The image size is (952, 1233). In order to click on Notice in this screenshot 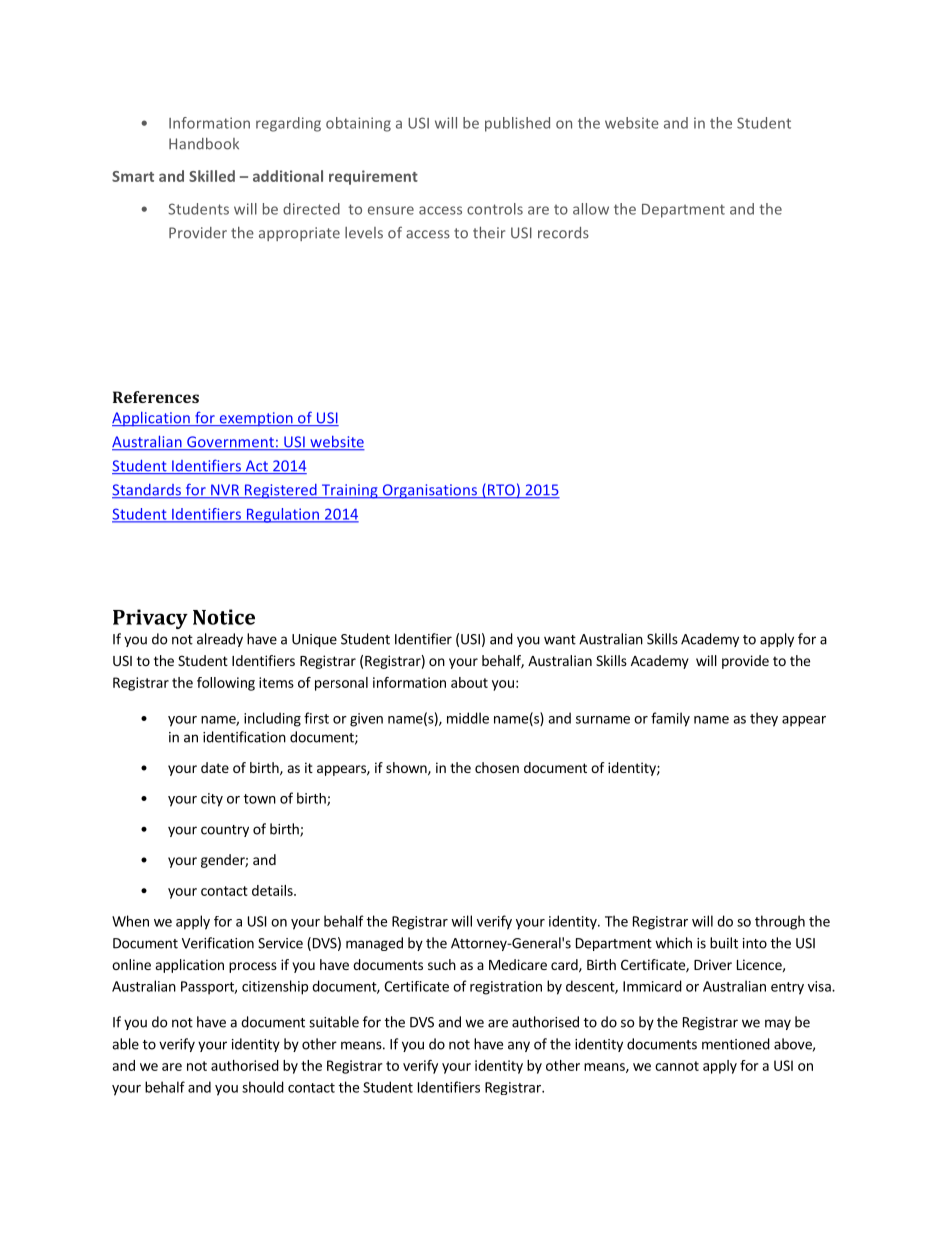, I will do `click(224, 617)`.
